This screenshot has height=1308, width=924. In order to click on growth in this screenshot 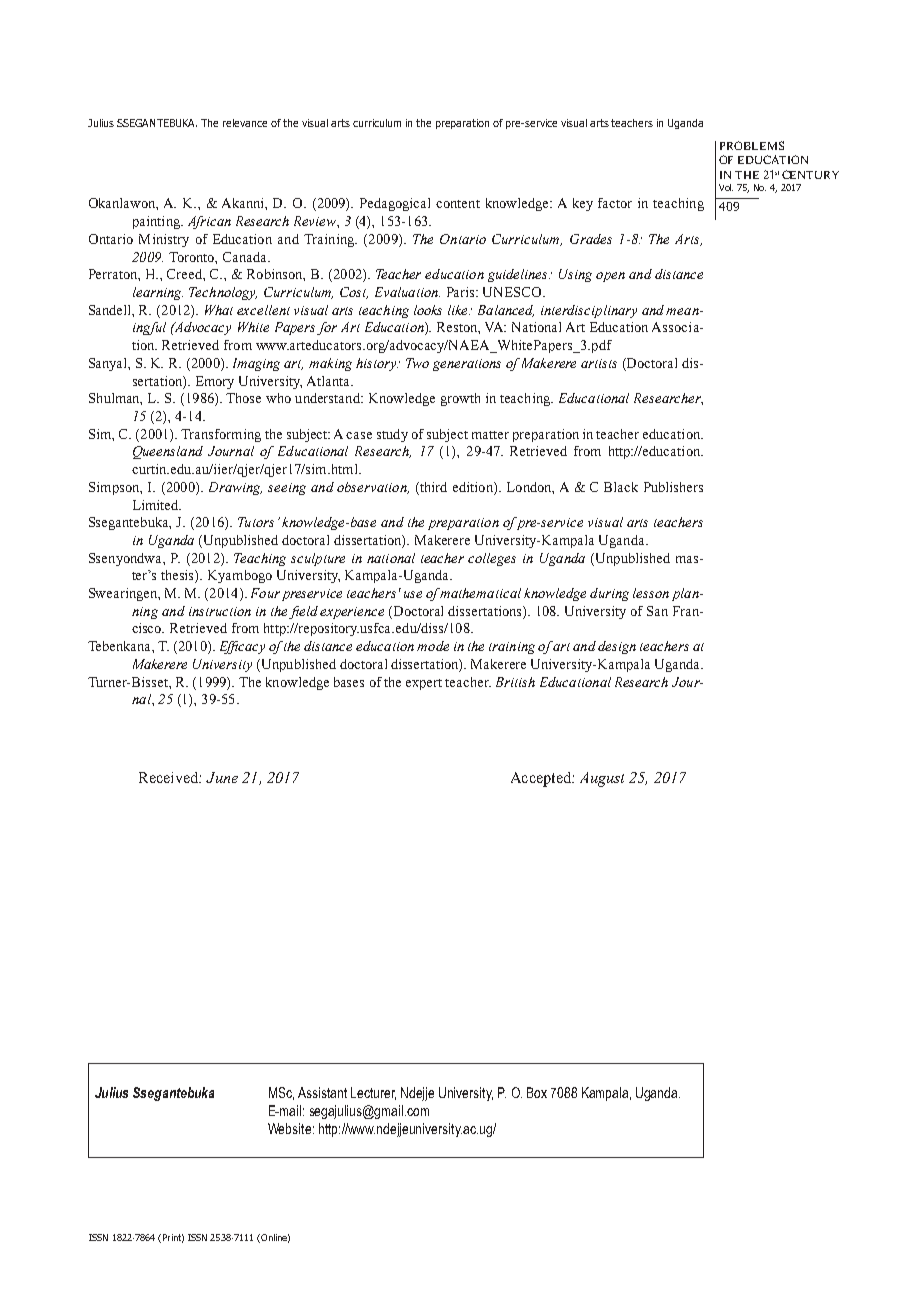, I will do `click(460, 399)`.
